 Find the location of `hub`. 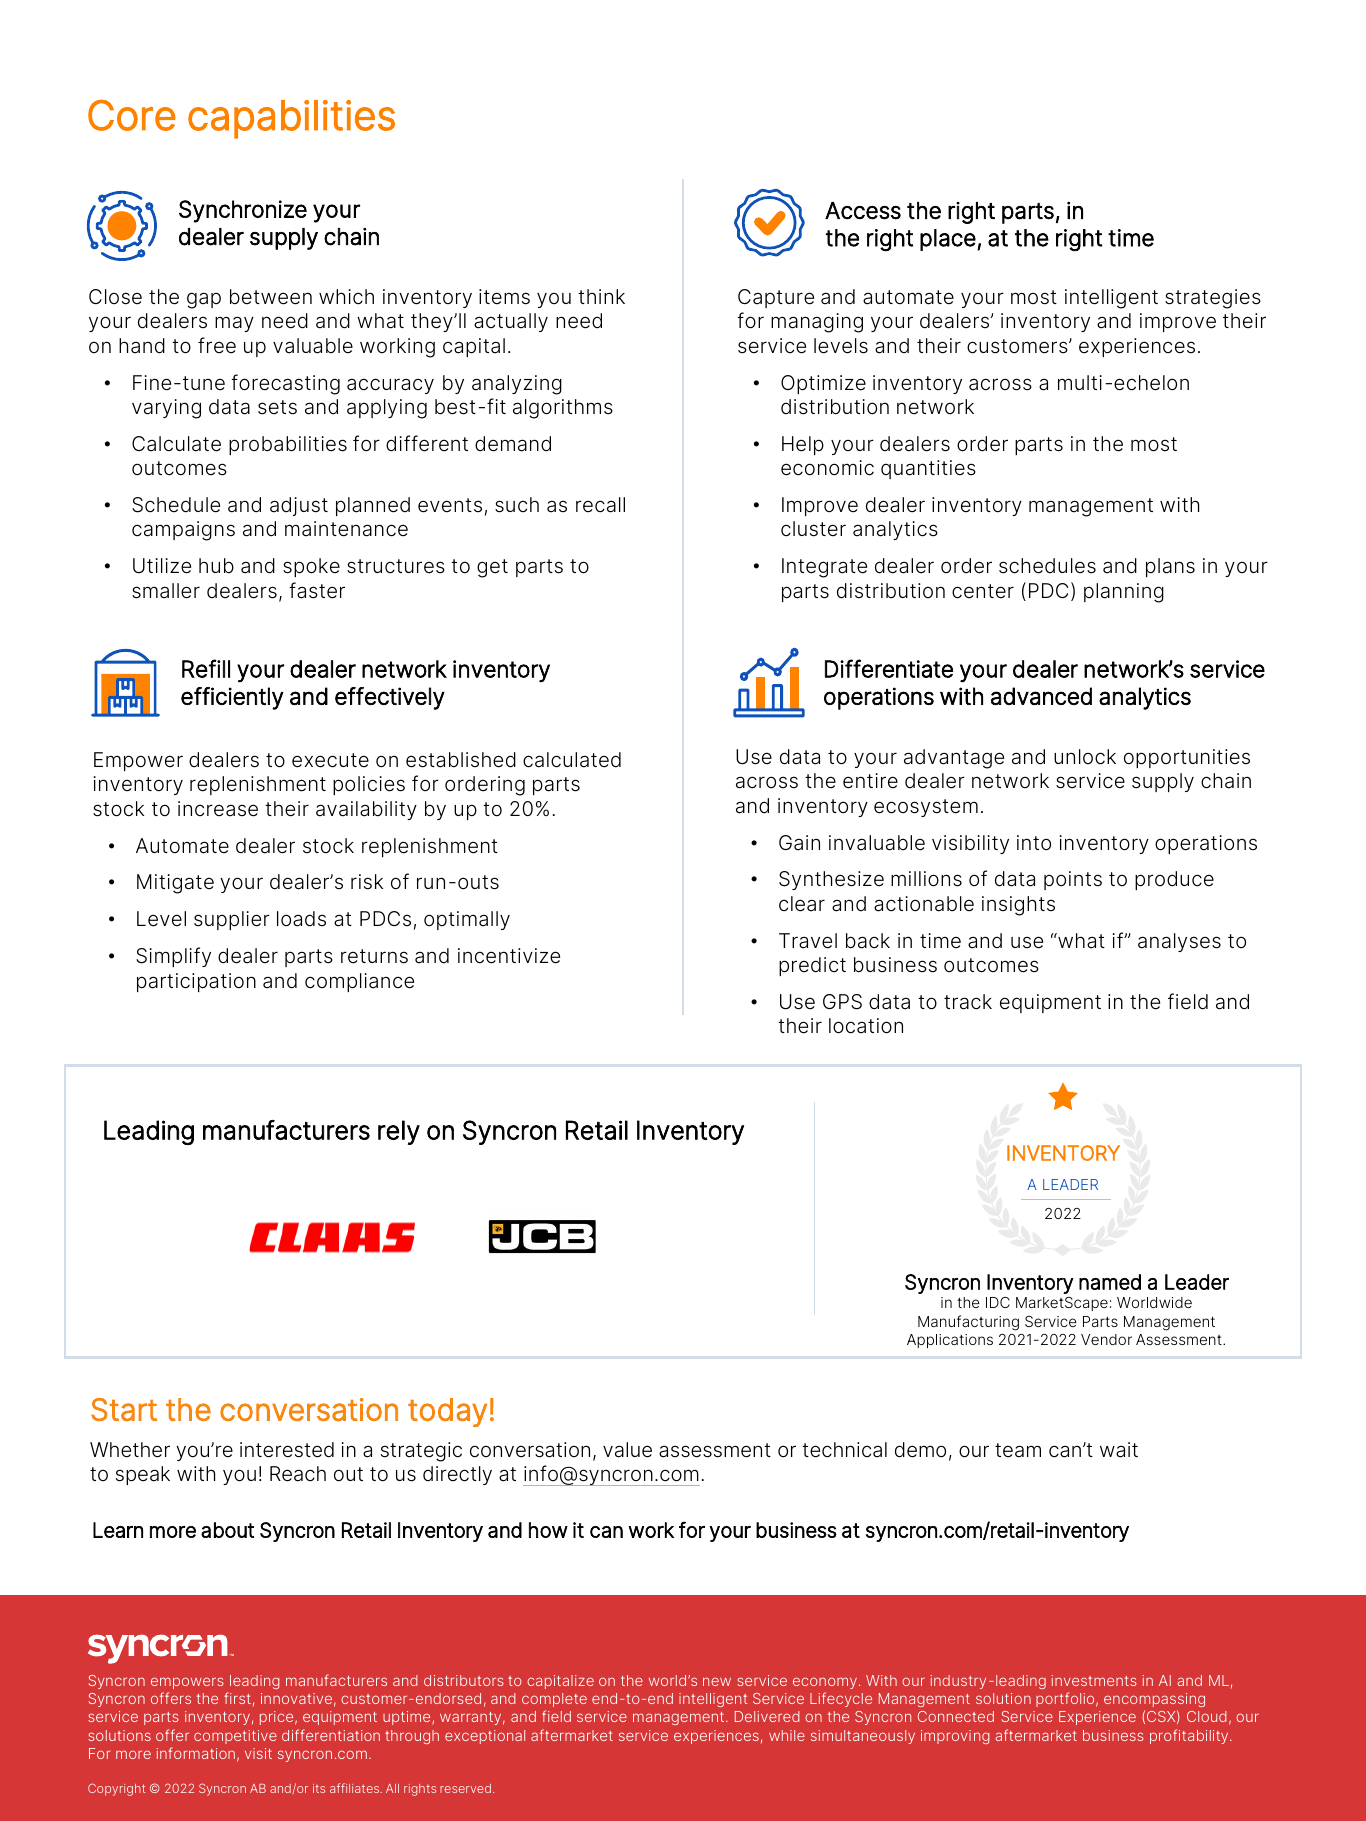

hub is located at coordinates (216, 566).
